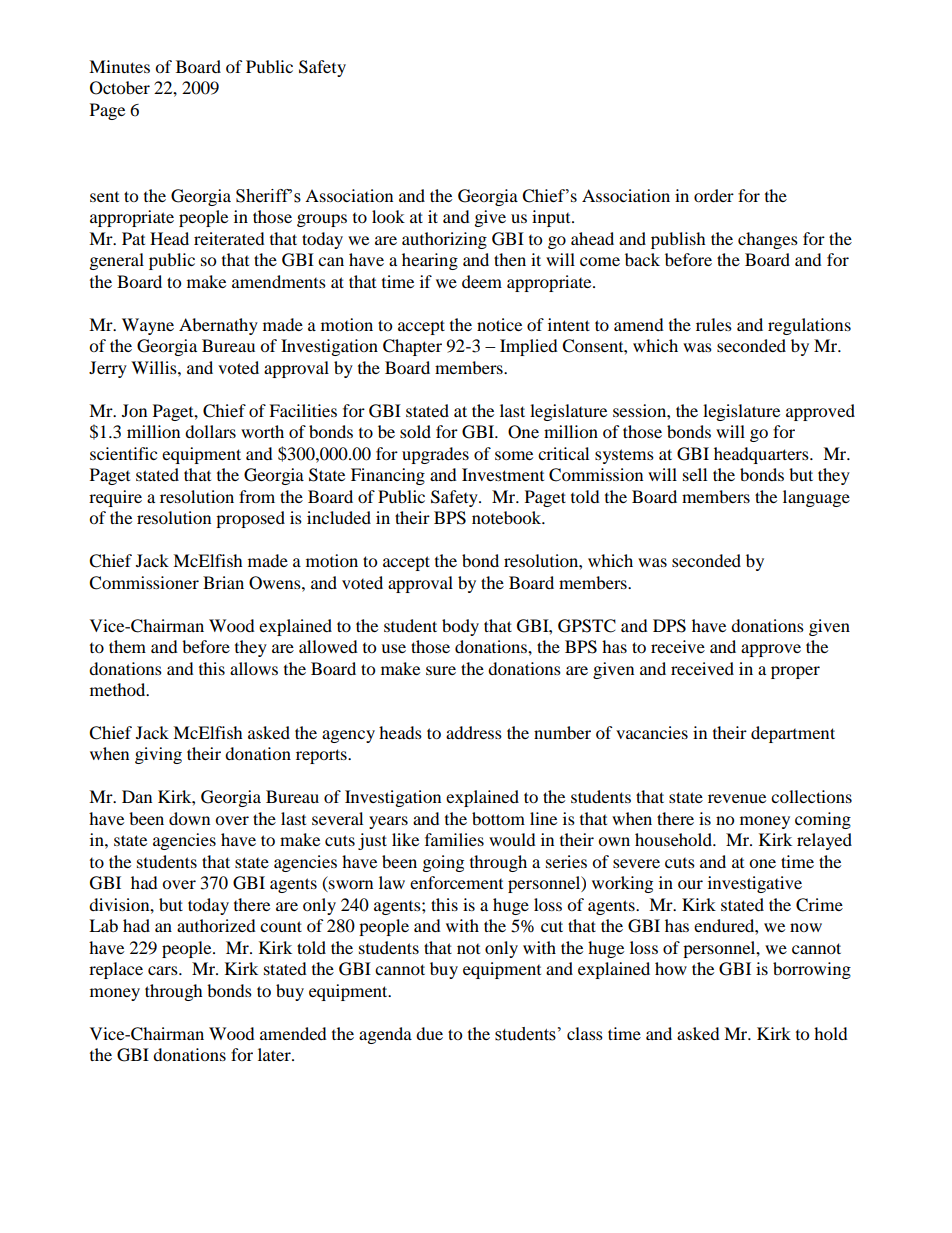  What do you see at coordinates (148, 326) in the document?
I see `Wayne` at bounding box center [148, 326].
